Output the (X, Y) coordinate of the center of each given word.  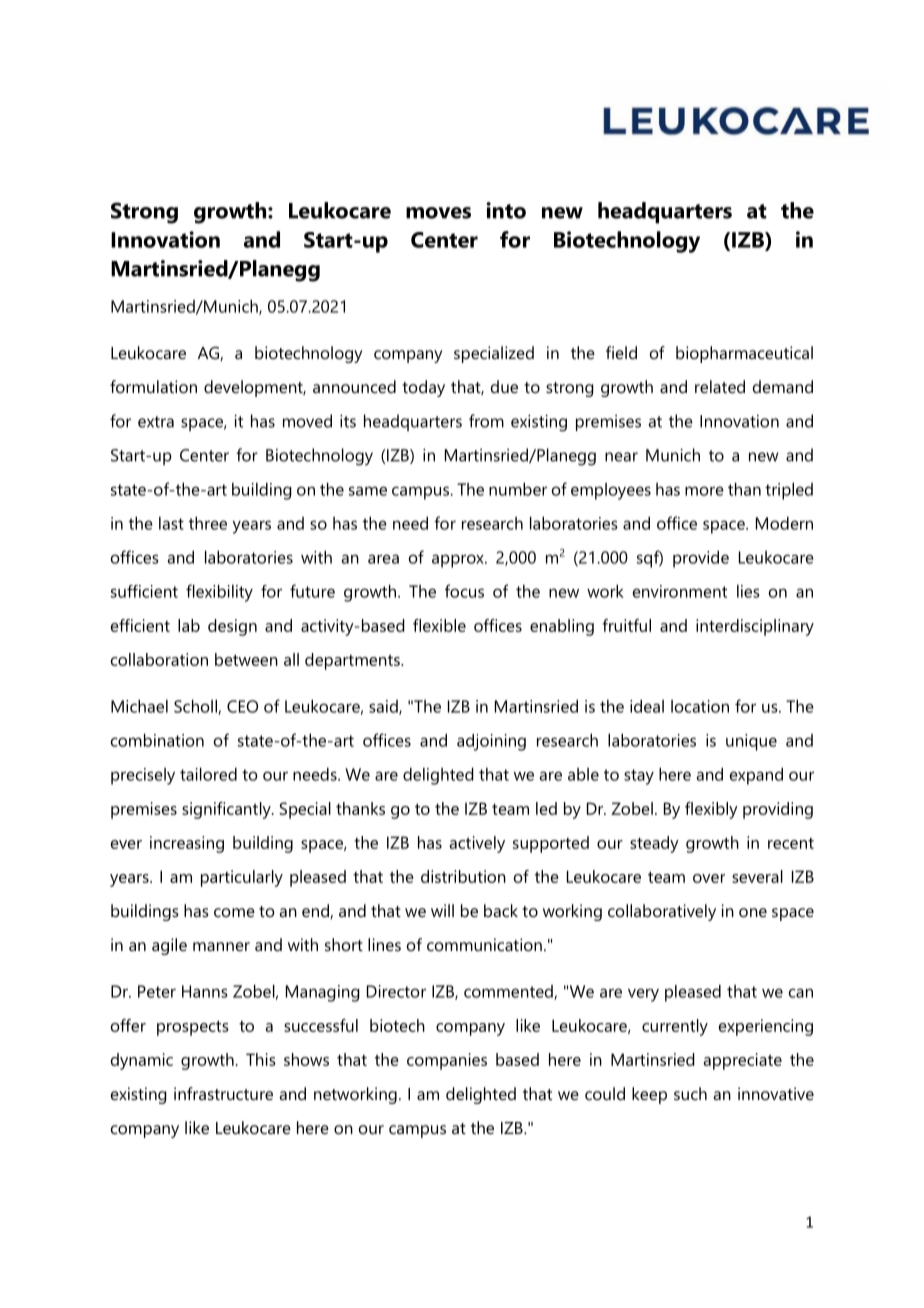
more (704, 491)
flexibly (711, 810)
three (208, 523)
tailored (208, 774)
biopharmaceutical (744, 354)
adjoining (491, 742)
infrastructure (223, 1093)
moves (438, 213)
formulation (153, 386)
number (518, 489)
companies (447, 1061)
